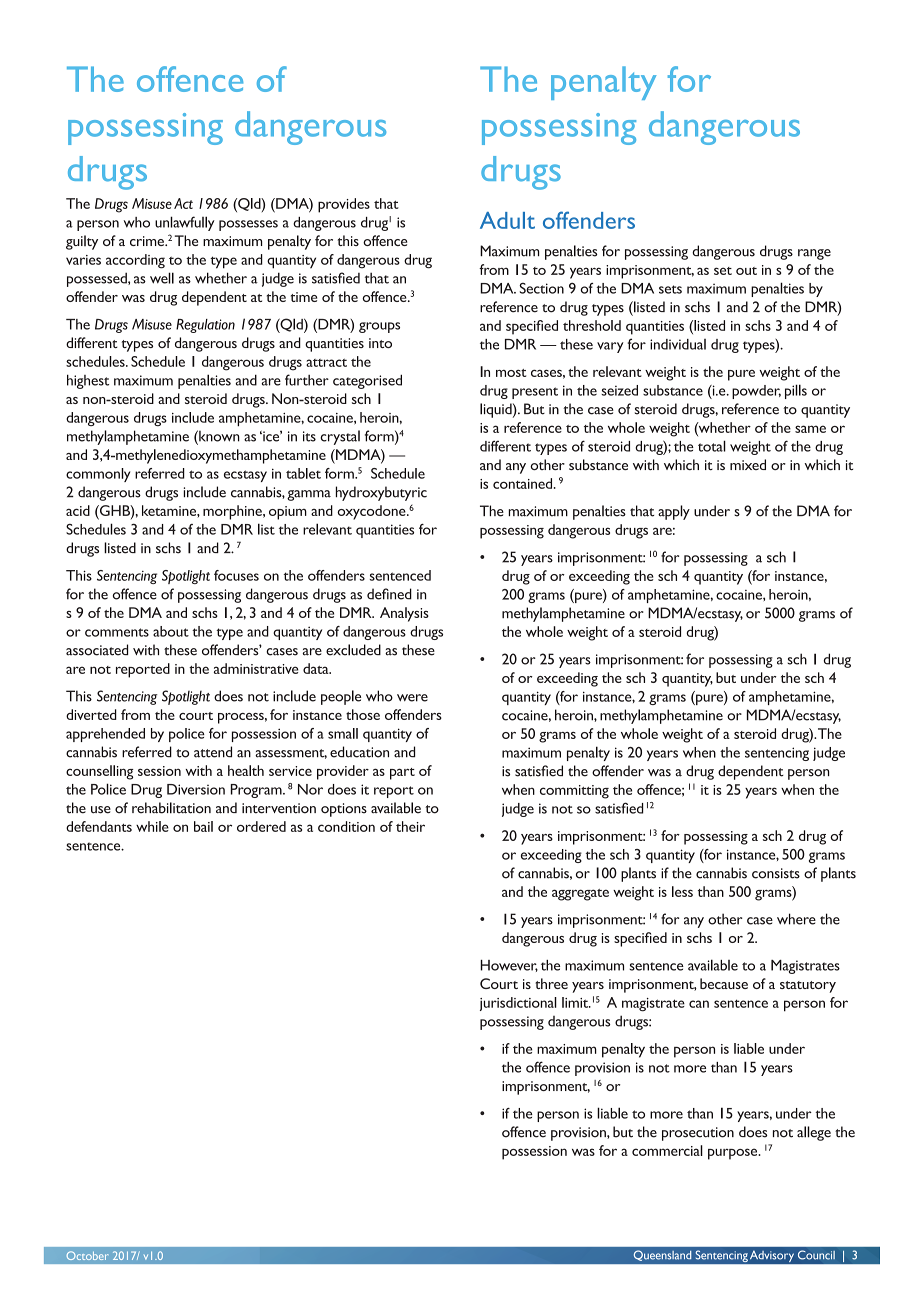 The width and height of the screenshot is (924, 1308). Describe the element at coordinates (667, 1150) in the screenshot. I see `commercial` at that location.
